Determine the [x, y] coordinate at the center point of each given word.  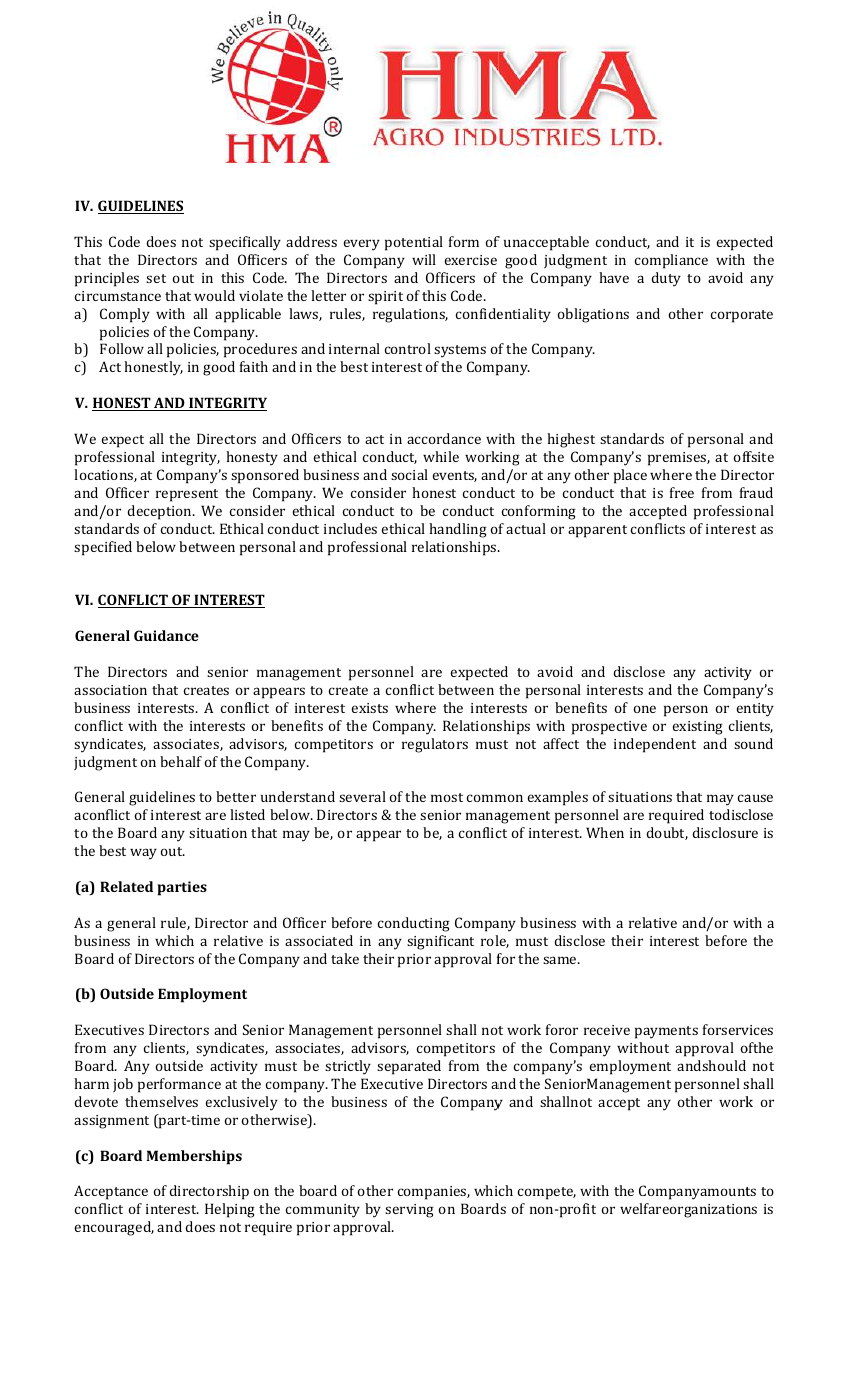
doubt [667, 833]
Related [126, 886]
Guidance [166, 635]
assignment [111, 1122]
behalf [181, 761]
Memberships [194, 1157]
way [143, 854]
